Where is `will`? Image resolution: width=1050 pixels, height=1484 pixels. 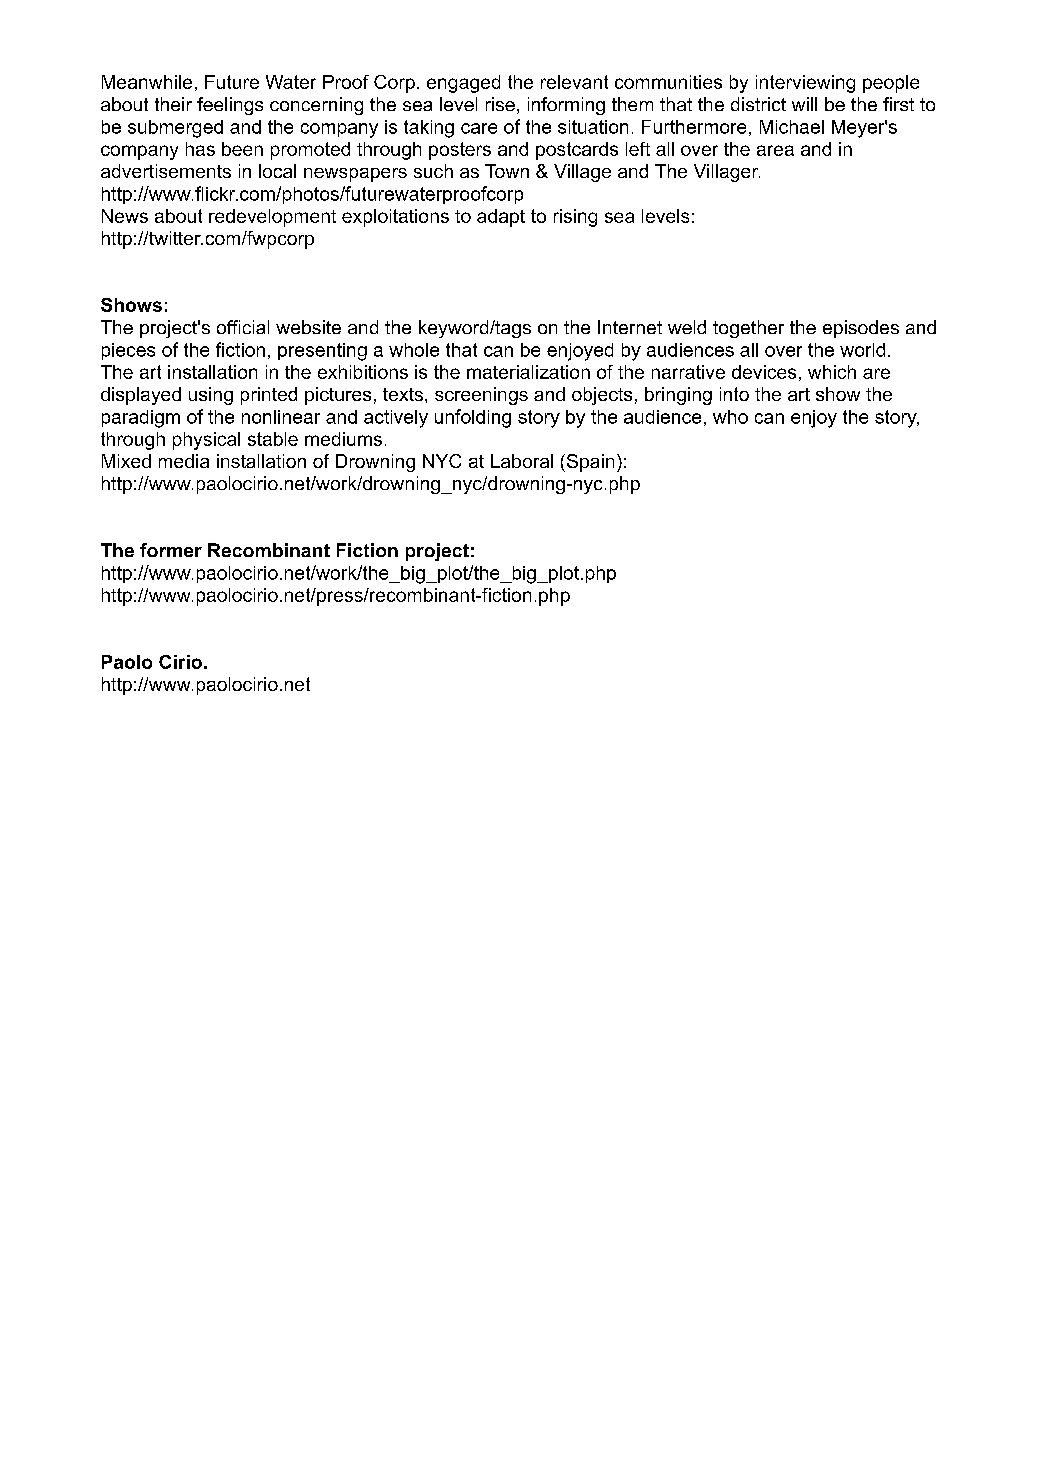
will is located at coordinates (804, 104).
